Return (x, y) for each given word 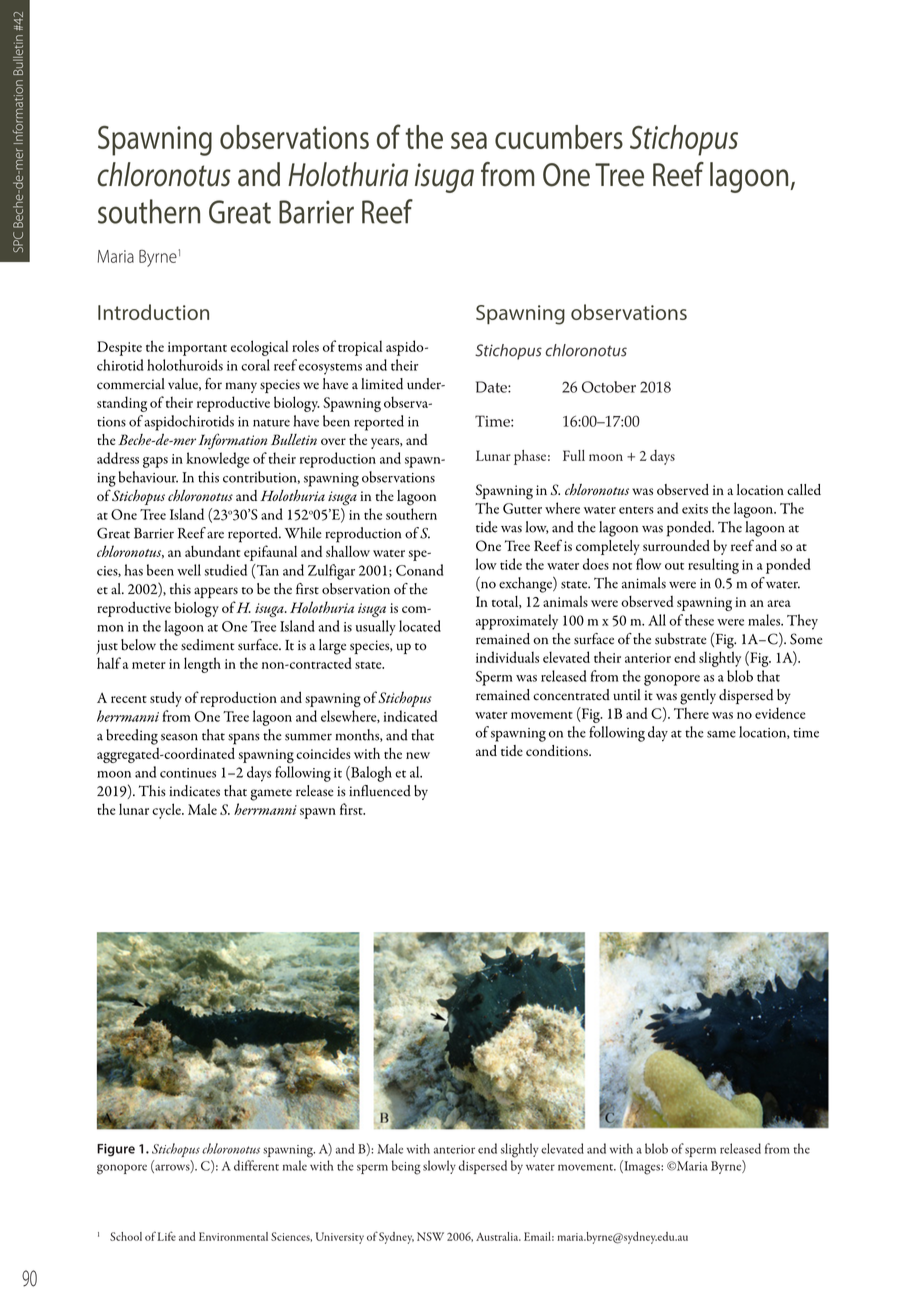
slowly (439, 1167)
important (197, 349)
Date (492, 387)
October (609, 387)
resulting (713, 566)
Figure (116, 1150)
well (189, 570)
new (418, 755)
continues (188, 773)
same (721, 734)
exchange (526, 584)
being (406, 1167)
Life (167, 1236)
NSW (430, 1236)
